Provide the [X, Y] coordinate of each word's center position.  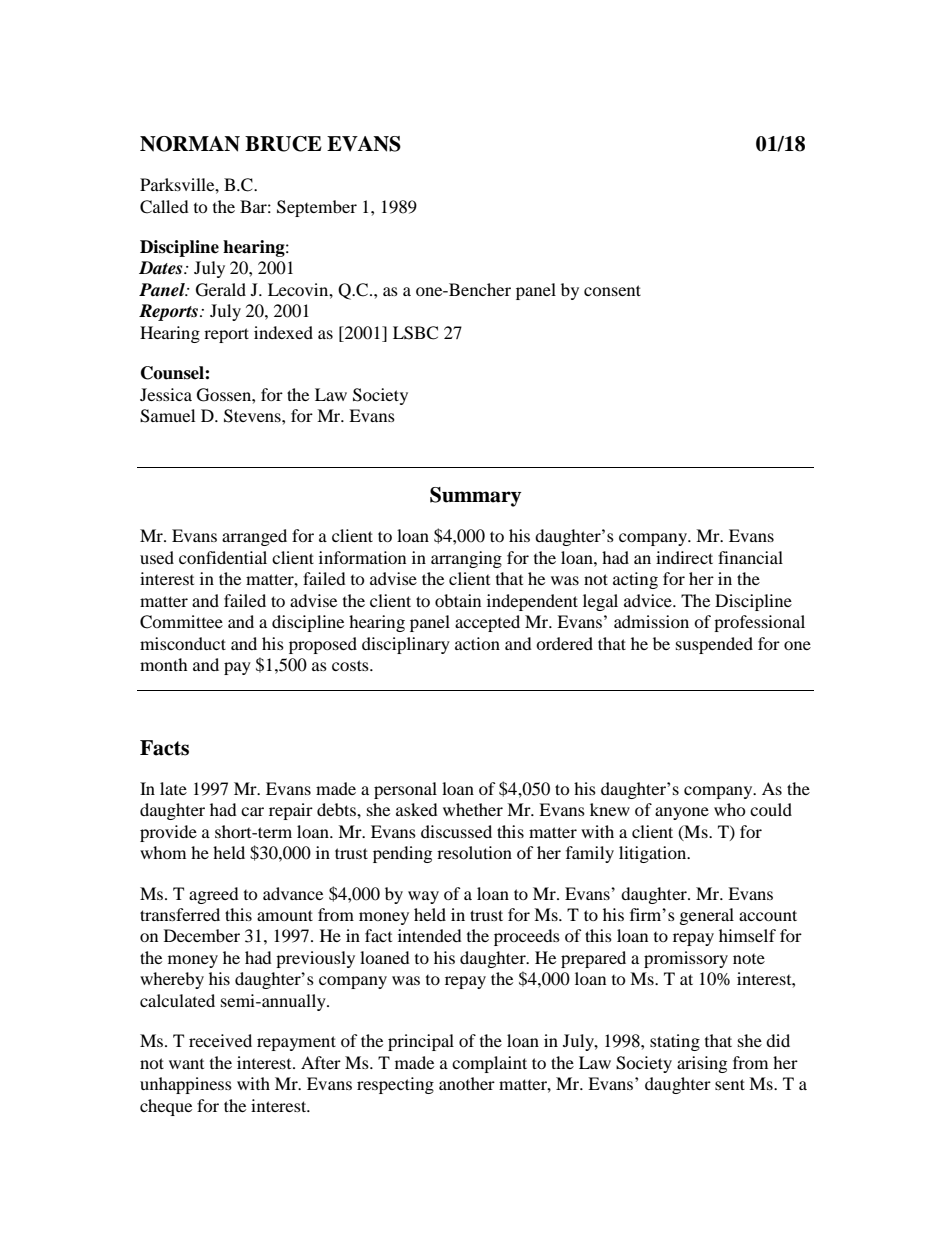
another [467, 1083]
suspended [714, 645]
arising [702, 1064]
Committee [181, 622]
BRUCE [283, 144]
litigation [654, 854]
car [252, 811]
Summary [475, 497]
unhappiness [186, 1085]
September [317, 208]
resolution [474, 852]
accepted [487, 623]
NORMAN [190, 144]
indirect [684, 557]
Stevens [253, 416]
